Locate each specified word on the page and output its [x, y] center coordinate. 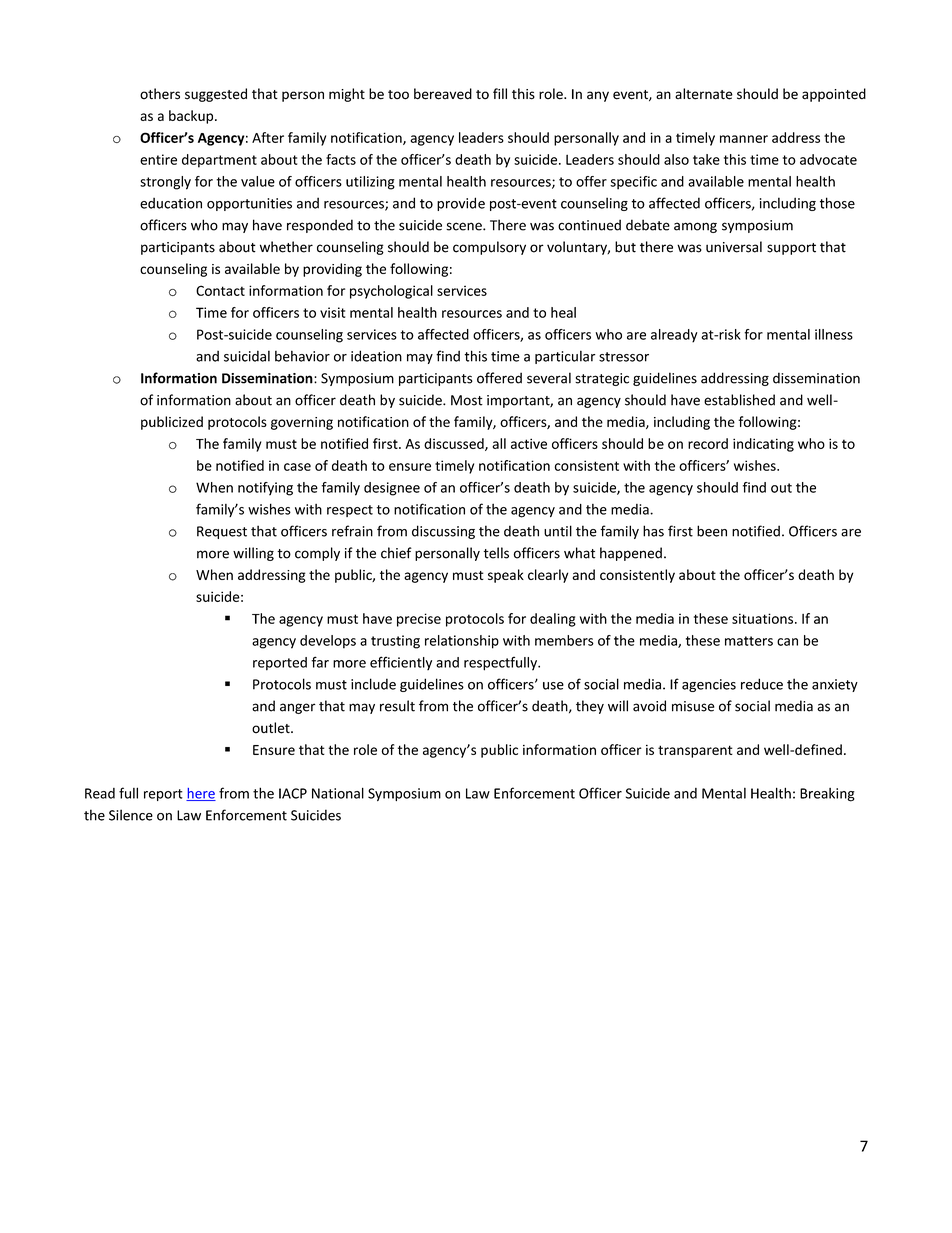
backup [192, 117]
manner [744, 139]
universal [734, 247]
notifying [265, 489]
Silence [131, 815]
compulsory [489, 248]
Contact [220, 290]
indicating [763, 445]
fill [500, 93]
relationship [462, 642]
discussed [455, 444]
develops [328, 642]
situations [764, 618]
